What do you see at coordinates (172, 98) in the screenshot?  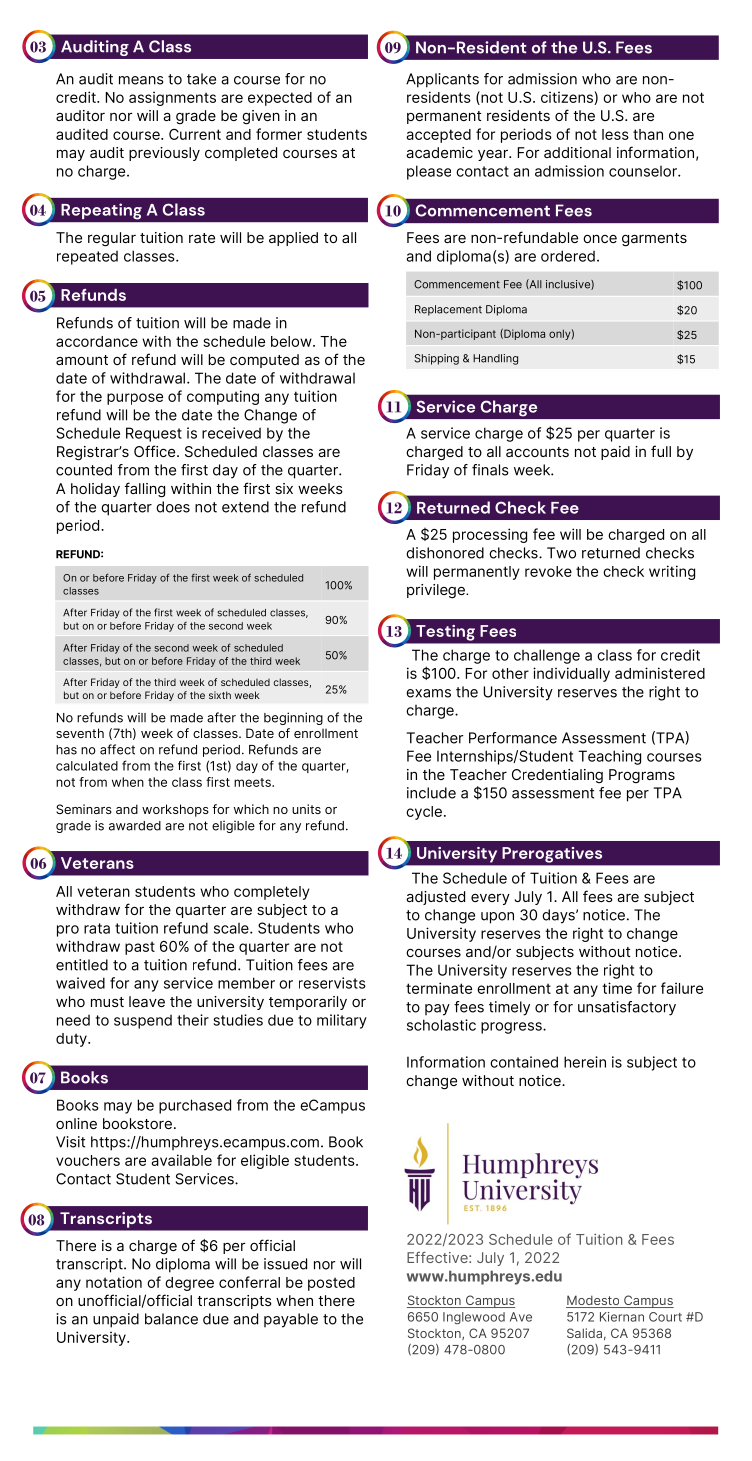 I see `assignments` at bounding box center [172, 98].
